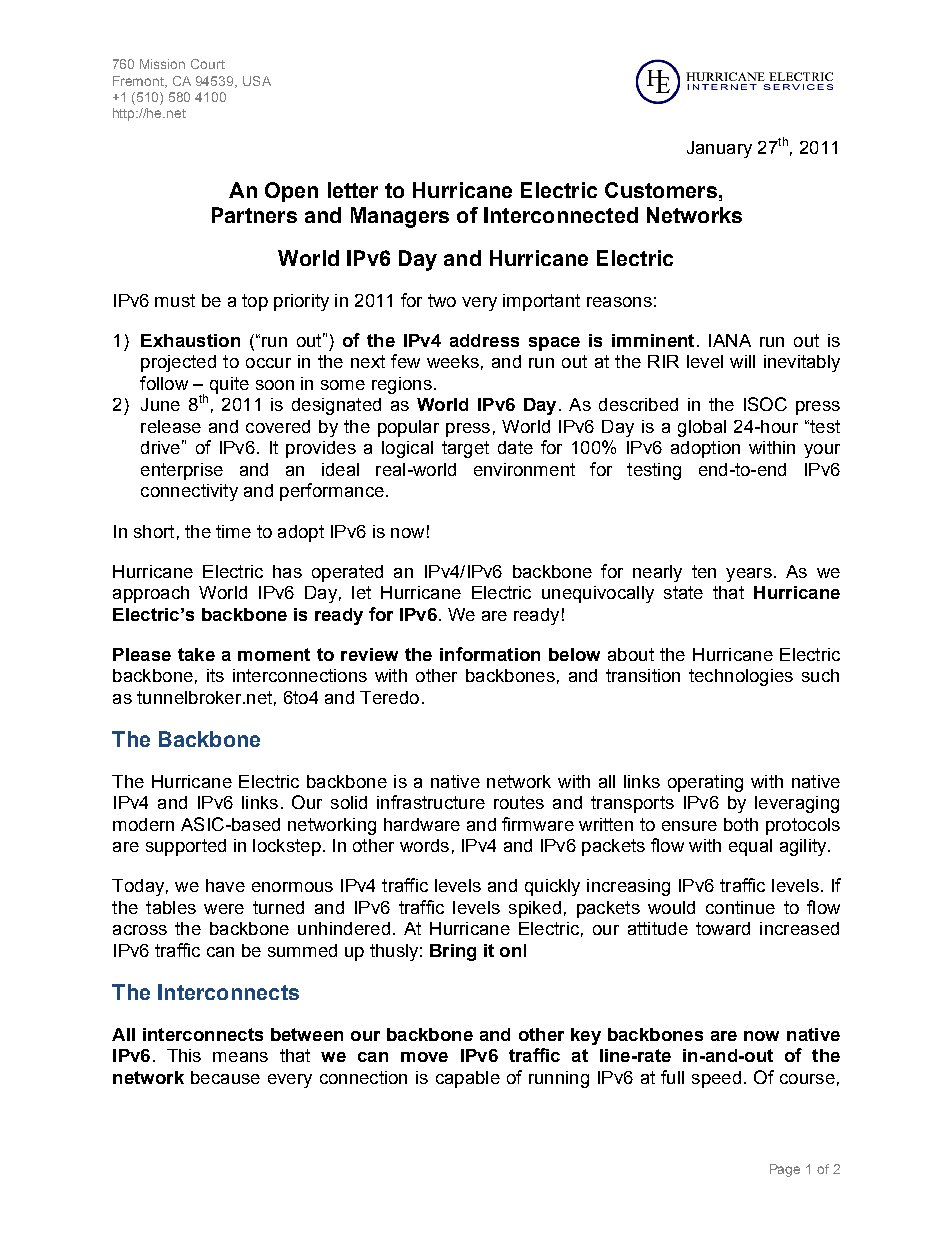 Image resolution: width=952 pixels, height=1233 pixels. Describe the element at coordinates (490, 654) in the screenshot. I see `information` at that location.
